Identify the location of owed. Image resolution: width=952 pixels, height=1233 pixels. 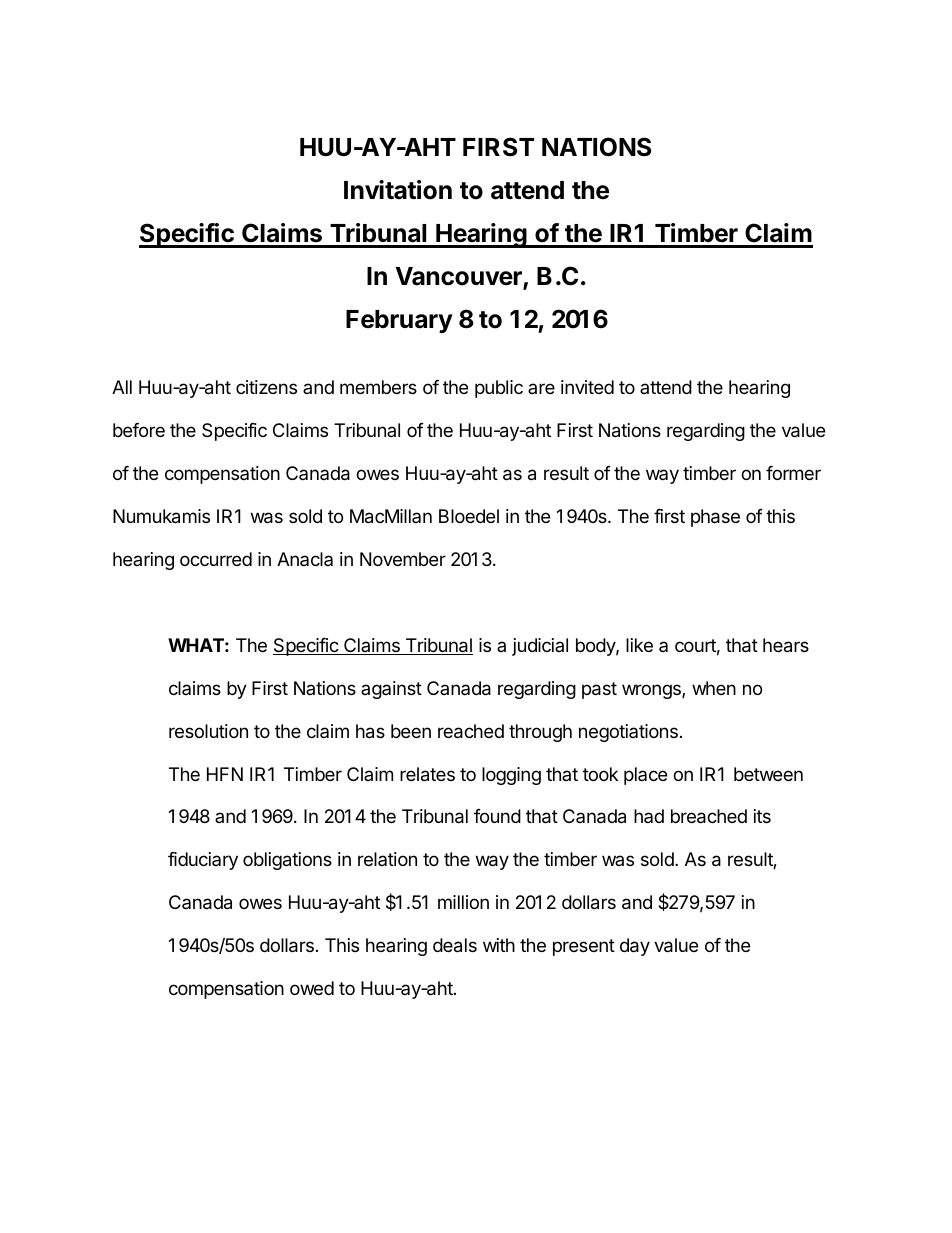
(312, 988).
